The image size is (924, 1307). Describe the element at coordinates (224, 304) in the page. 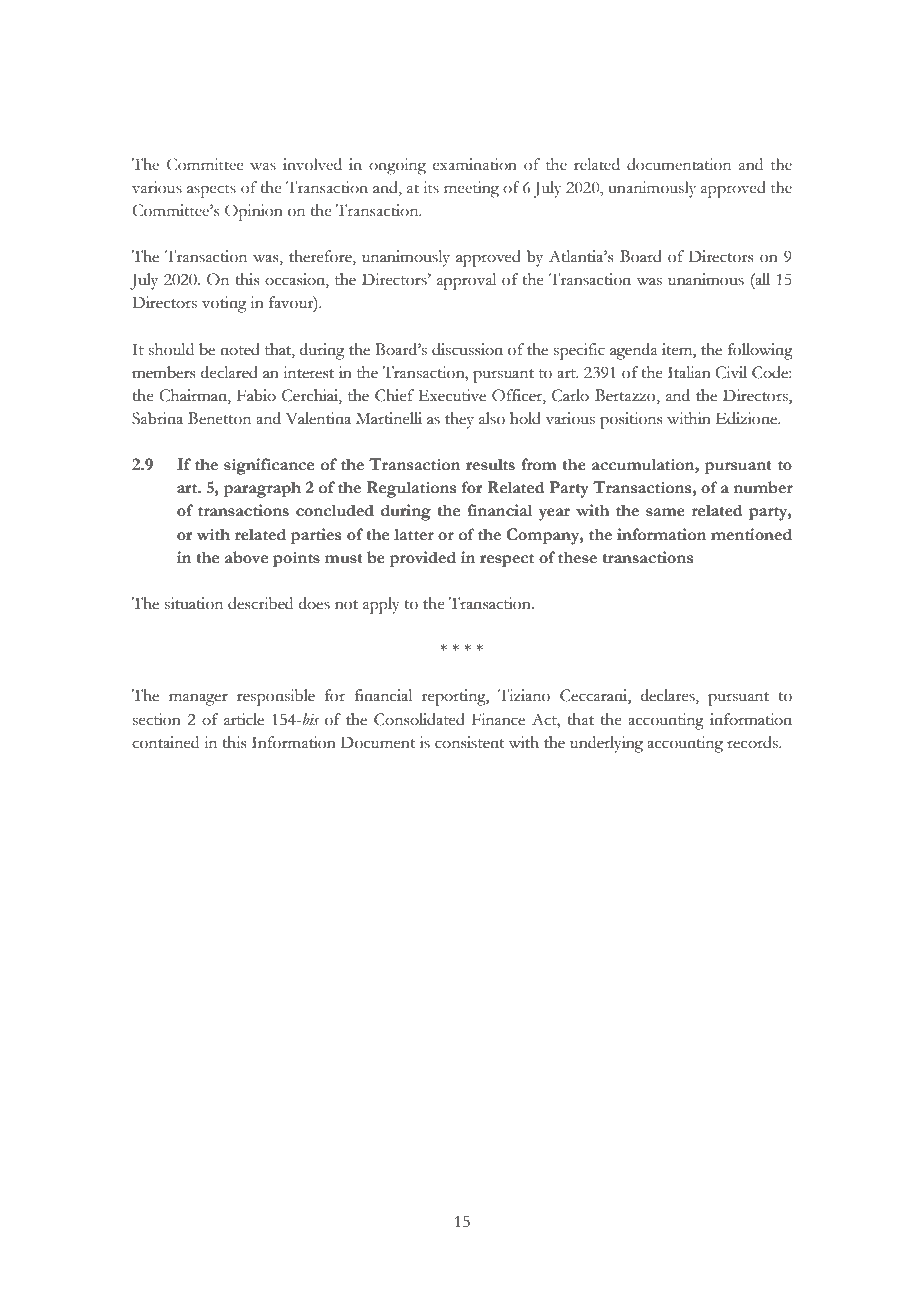

I see `voting` at that location.
